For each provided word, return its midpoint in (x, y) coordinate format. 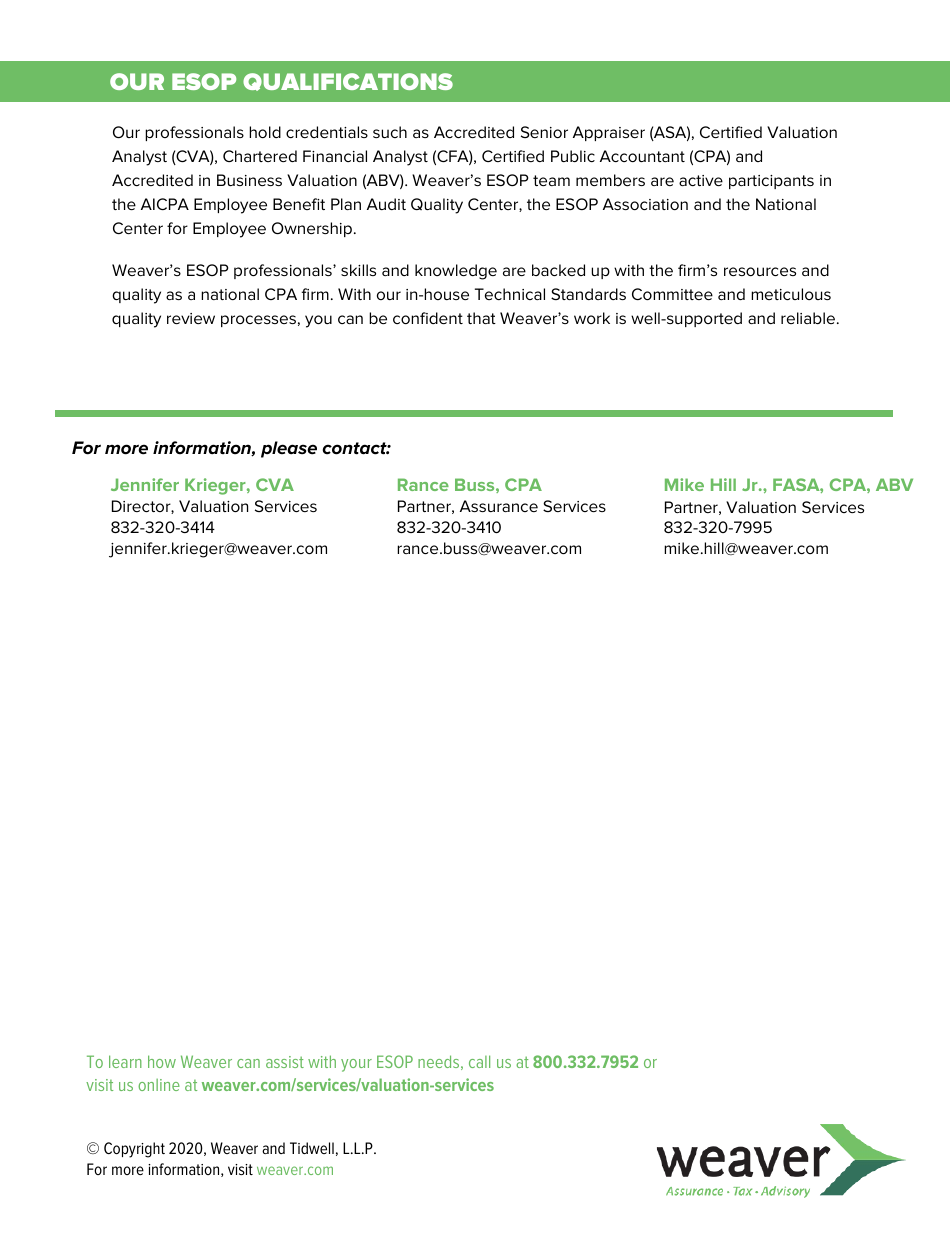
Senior (544, 132)
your (356, 1065)
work (592, 318)
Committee (672, 294)
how (162, 1061)
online (159, 1085)
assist (285, 1062)
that (481, 318)
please (289, 449)
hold (265, 132)
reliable (809, 318)
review (191, 318)
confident (428, 318)
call (479, 1061)
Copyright (134, 1150)
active (701, 180)
